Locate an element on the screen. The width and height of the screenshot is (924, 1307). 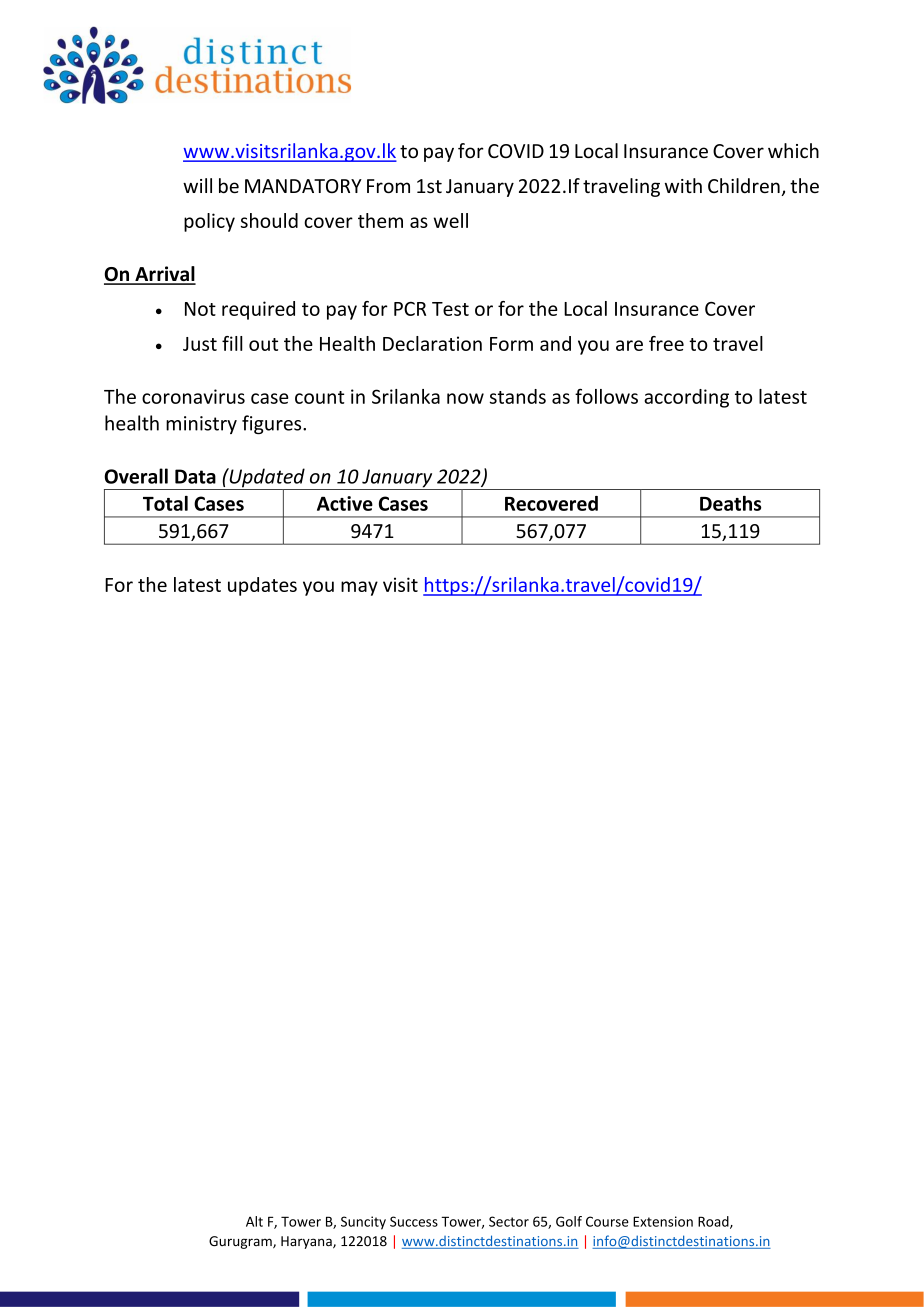
updates is located at coordinates (262, 586).
